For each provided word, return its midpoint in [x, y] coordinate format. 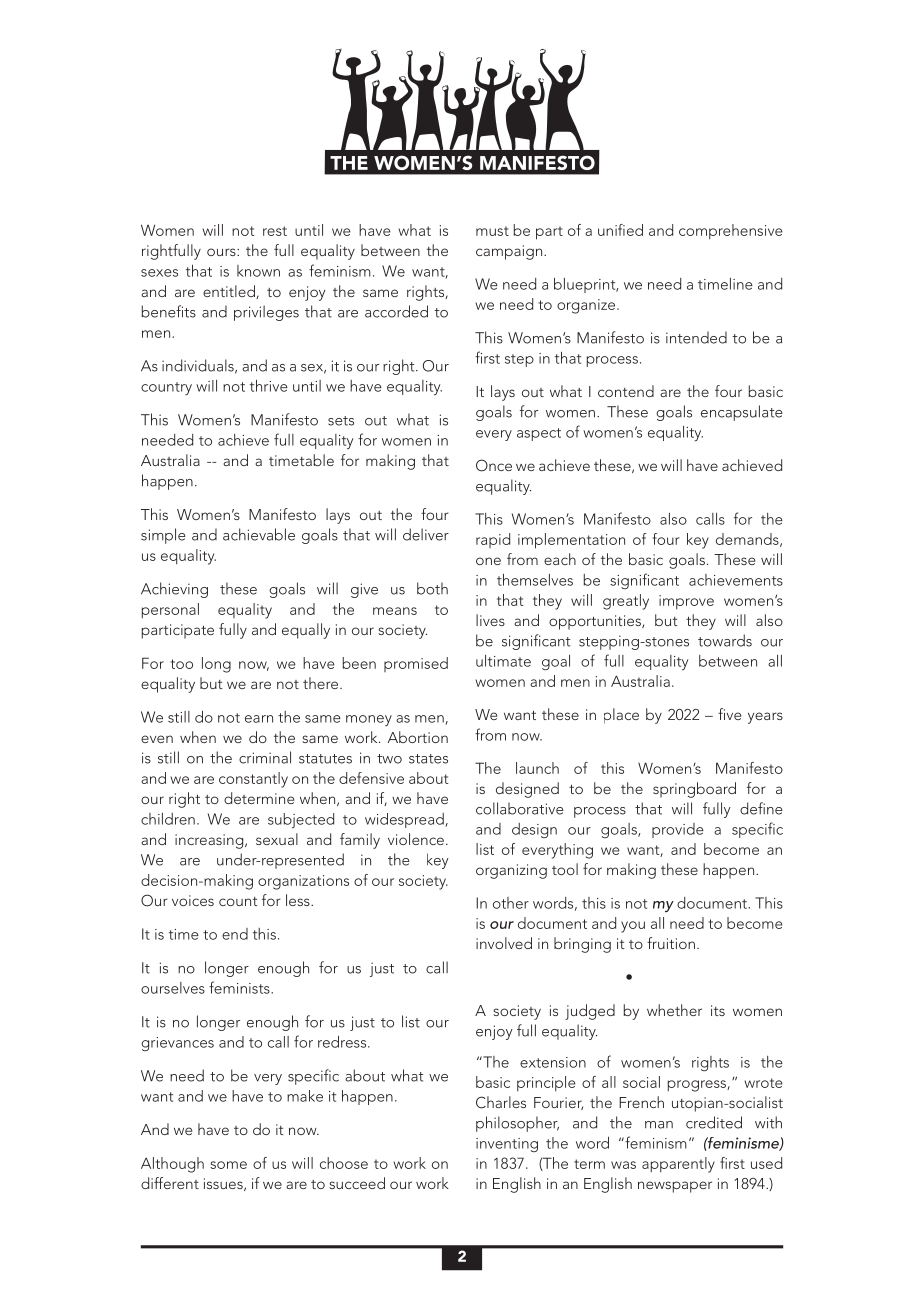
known [258, 271]
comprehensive [731, 231]
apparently [678, 1165]
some [228, 1165]
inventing [507, 1145]
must [492, 231]
